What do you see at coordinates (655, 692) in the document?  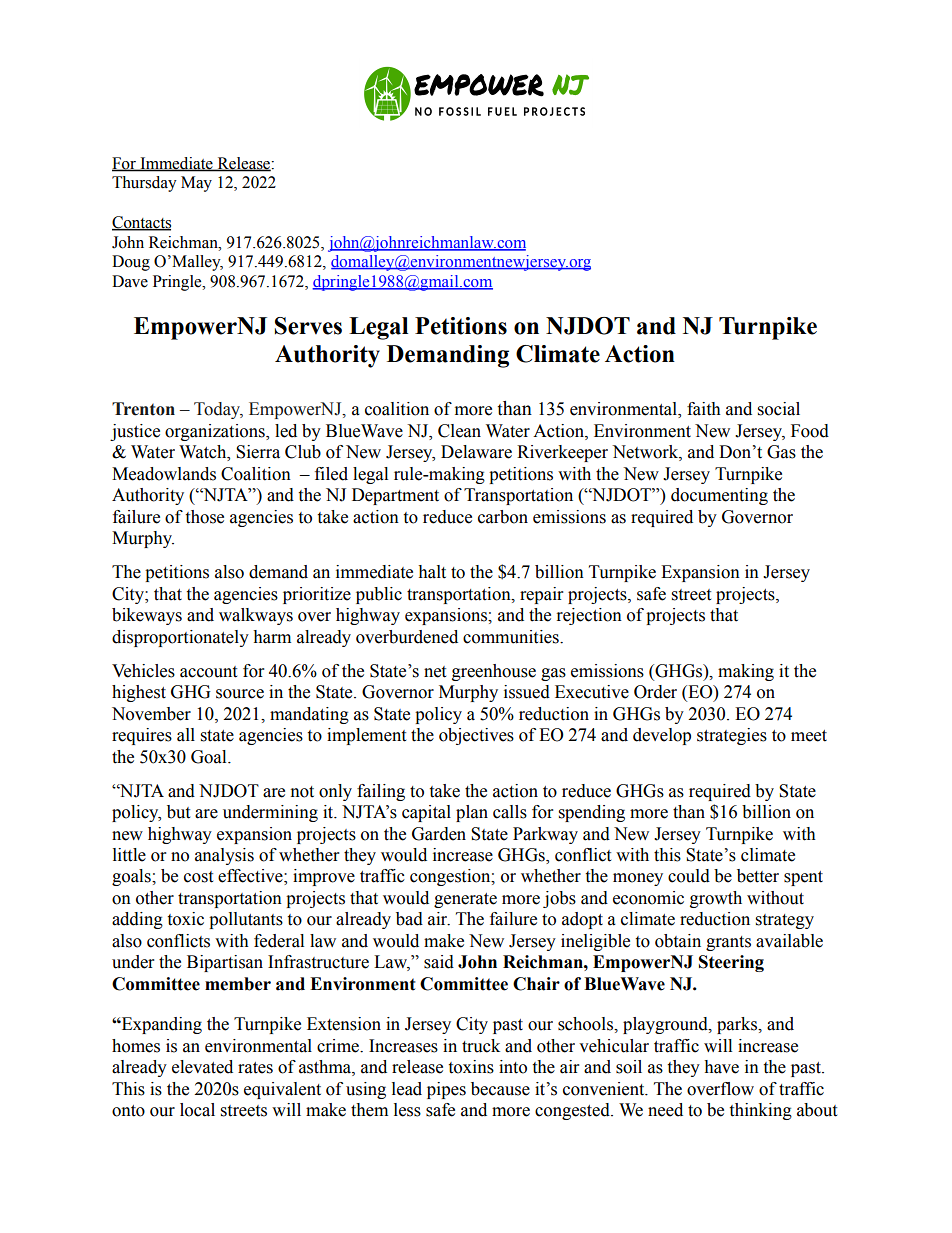 I see `Order` at bounding box center [655, 692].
